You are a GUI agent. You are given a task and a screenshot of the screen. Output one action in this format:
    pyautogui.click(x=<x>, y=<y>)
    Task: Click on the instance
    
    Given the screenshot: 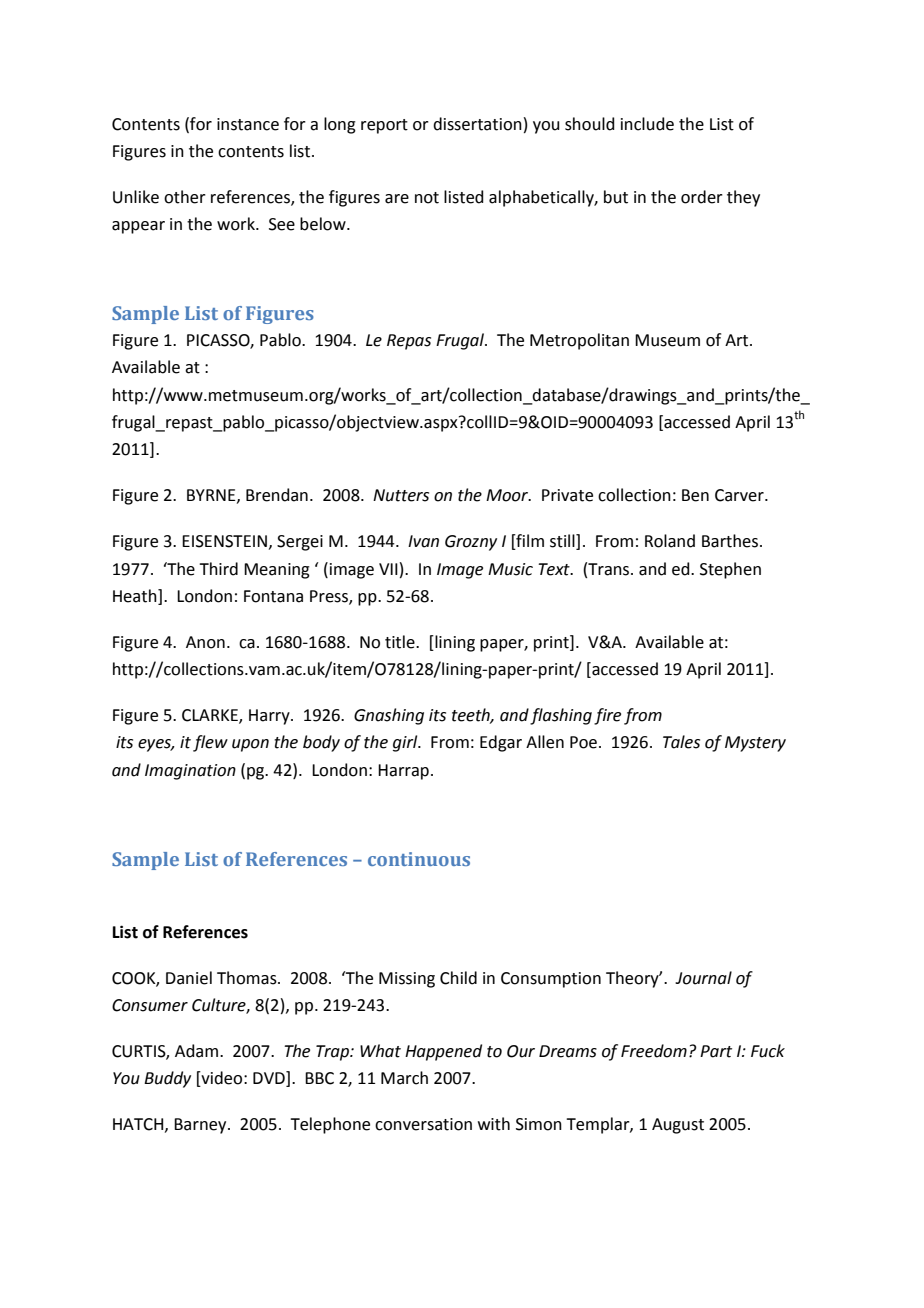 What is the action you would take?
    pyautogui.click(x=248, y=124)
